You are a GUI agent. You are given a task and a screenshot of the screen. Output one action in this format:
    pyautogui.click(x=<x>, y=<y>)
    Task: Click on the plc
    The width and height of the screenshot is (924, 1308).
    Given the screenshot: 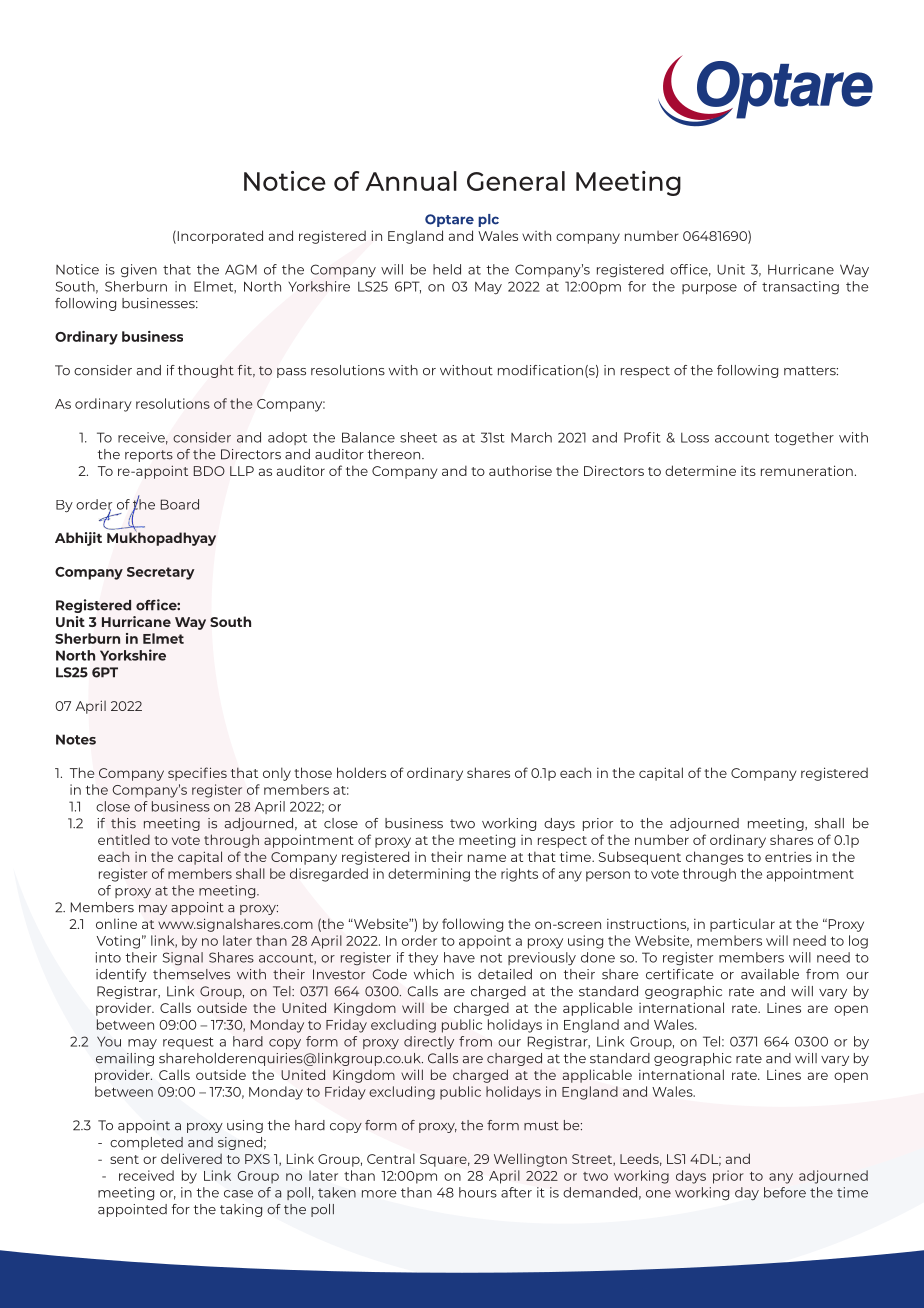 What is the action you would take?
    pyautogui.click(x=488, y=220)
